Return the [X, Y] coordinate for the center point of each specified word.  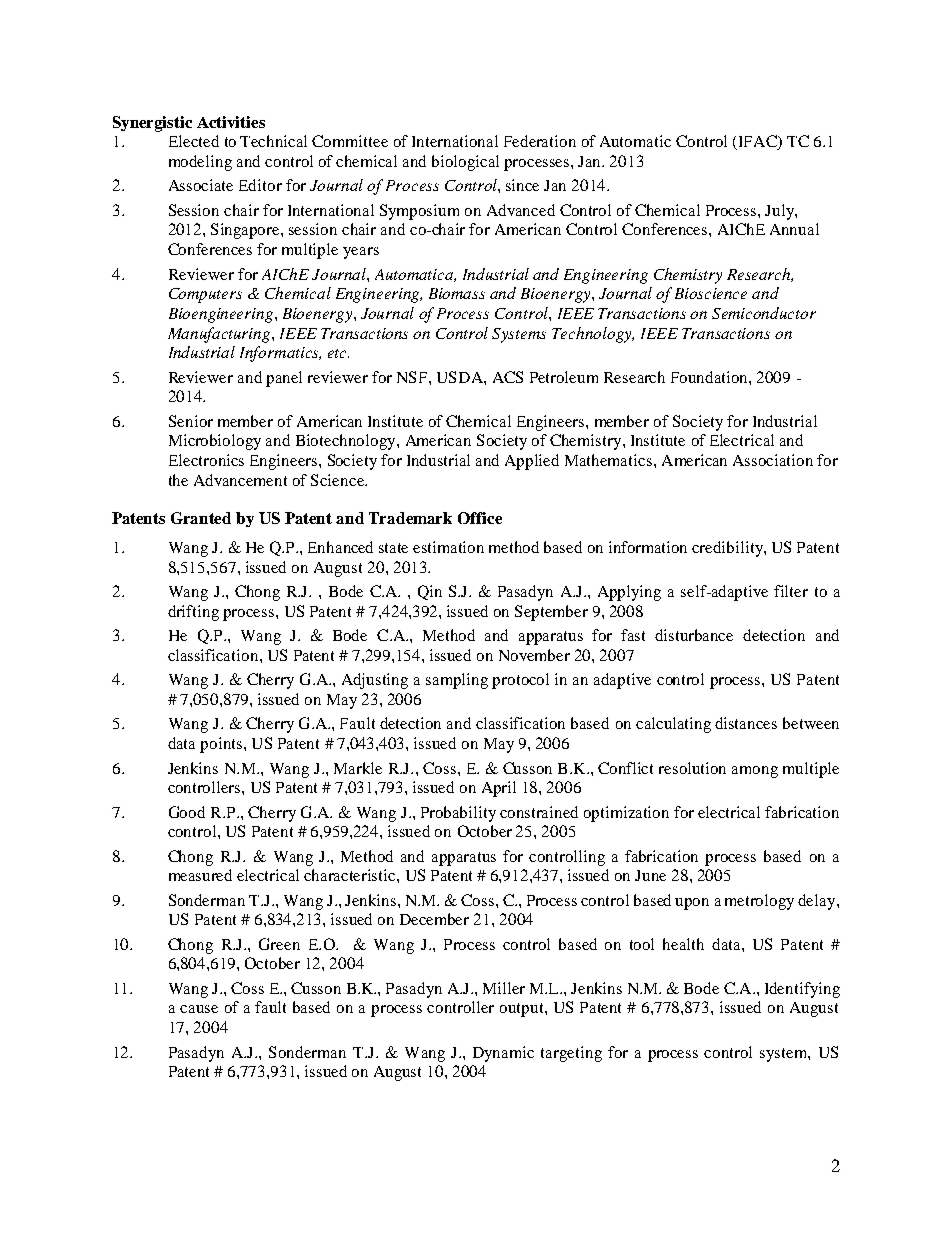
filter [791, 591]
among [755, 772]
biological [465, 163]
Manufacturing [220, 335]
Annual [794, 229]
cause [199, 1009]
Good [187, 812]
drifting [193, 613]
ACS [508, 377]
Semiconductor [764, 313]
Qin [430, 592]
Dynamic [503, 1054]
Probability [458, 814]
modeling [200, 163]
